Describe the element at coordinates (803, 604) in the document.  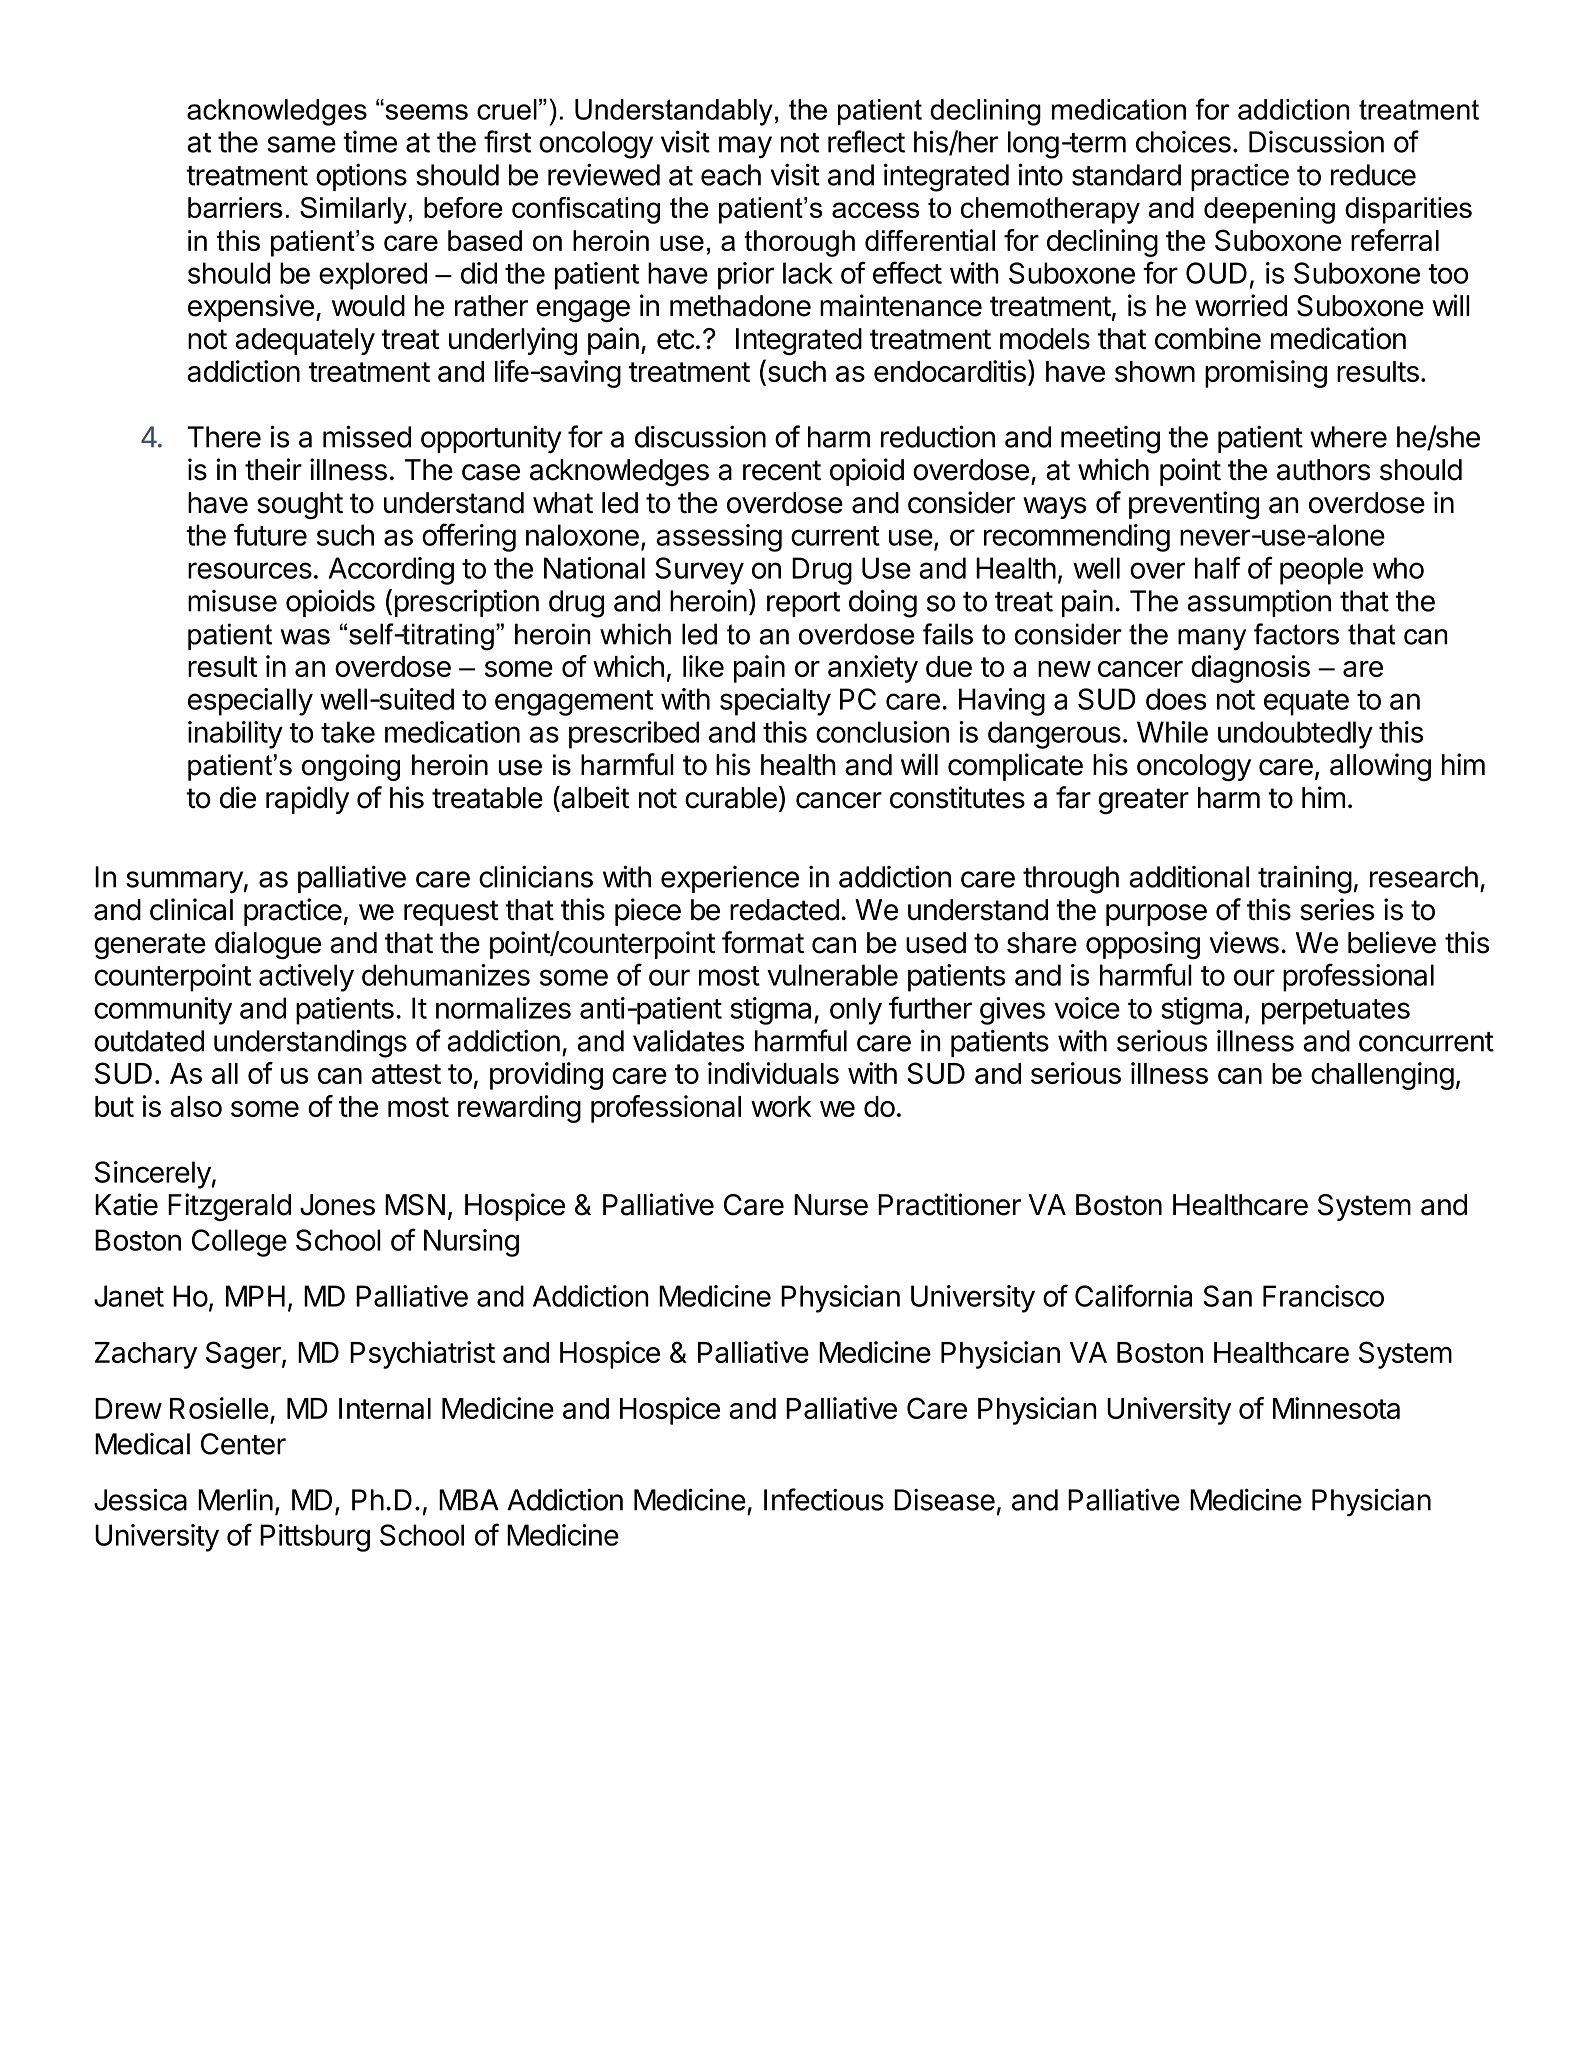
I see `report` at that location.
